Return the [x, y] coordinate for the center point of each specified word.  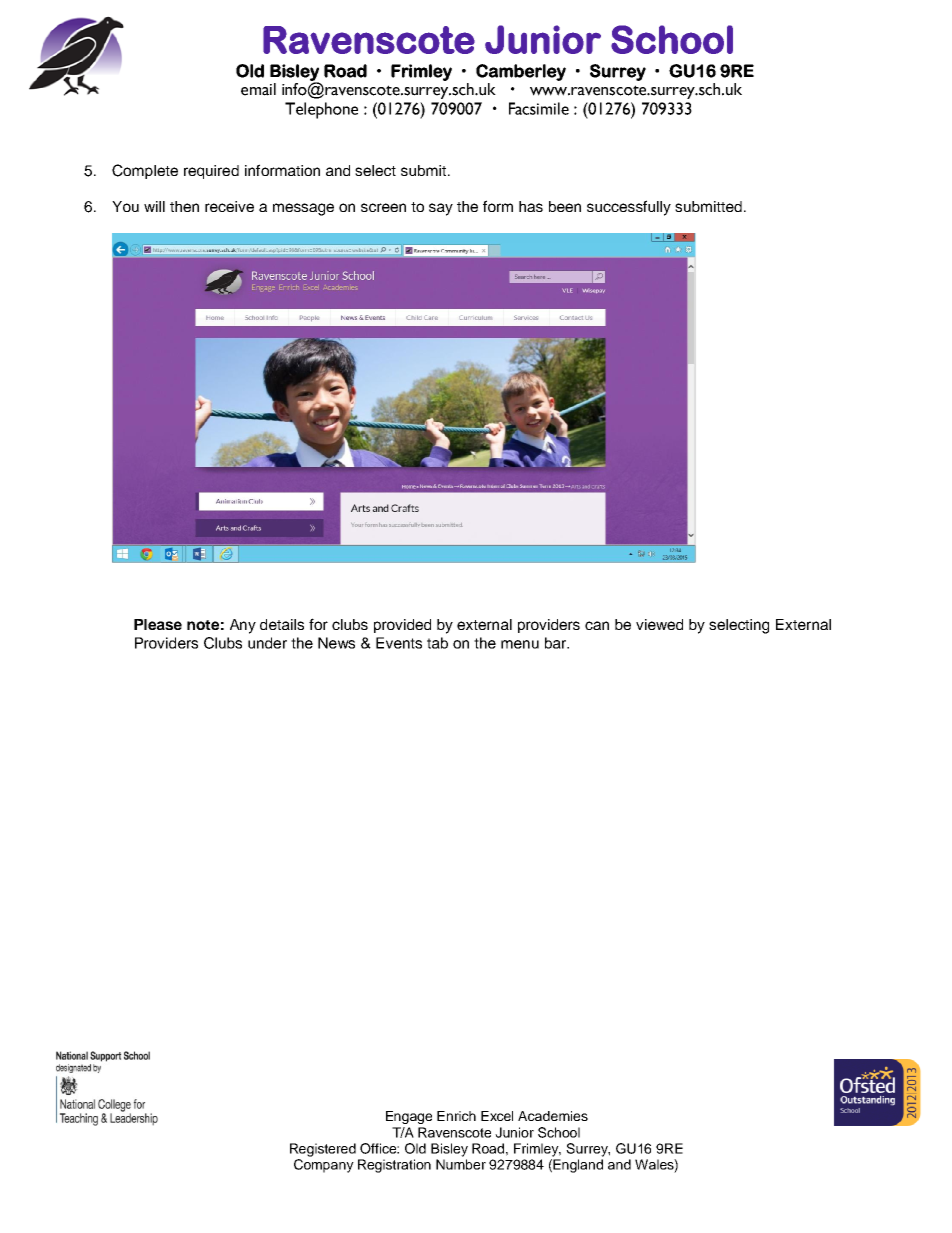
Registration [394, 1166]
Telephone [321, 110]
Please [158, 624]
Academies [553, 1116]
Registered [323, 1150]
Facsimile [539, 108]
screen [383, 207]
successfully [629, 208]
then [184, 206]
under [267, 643]
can [597, 625]
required [211, 172]
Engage [409, 1117]
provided [402, 626]
